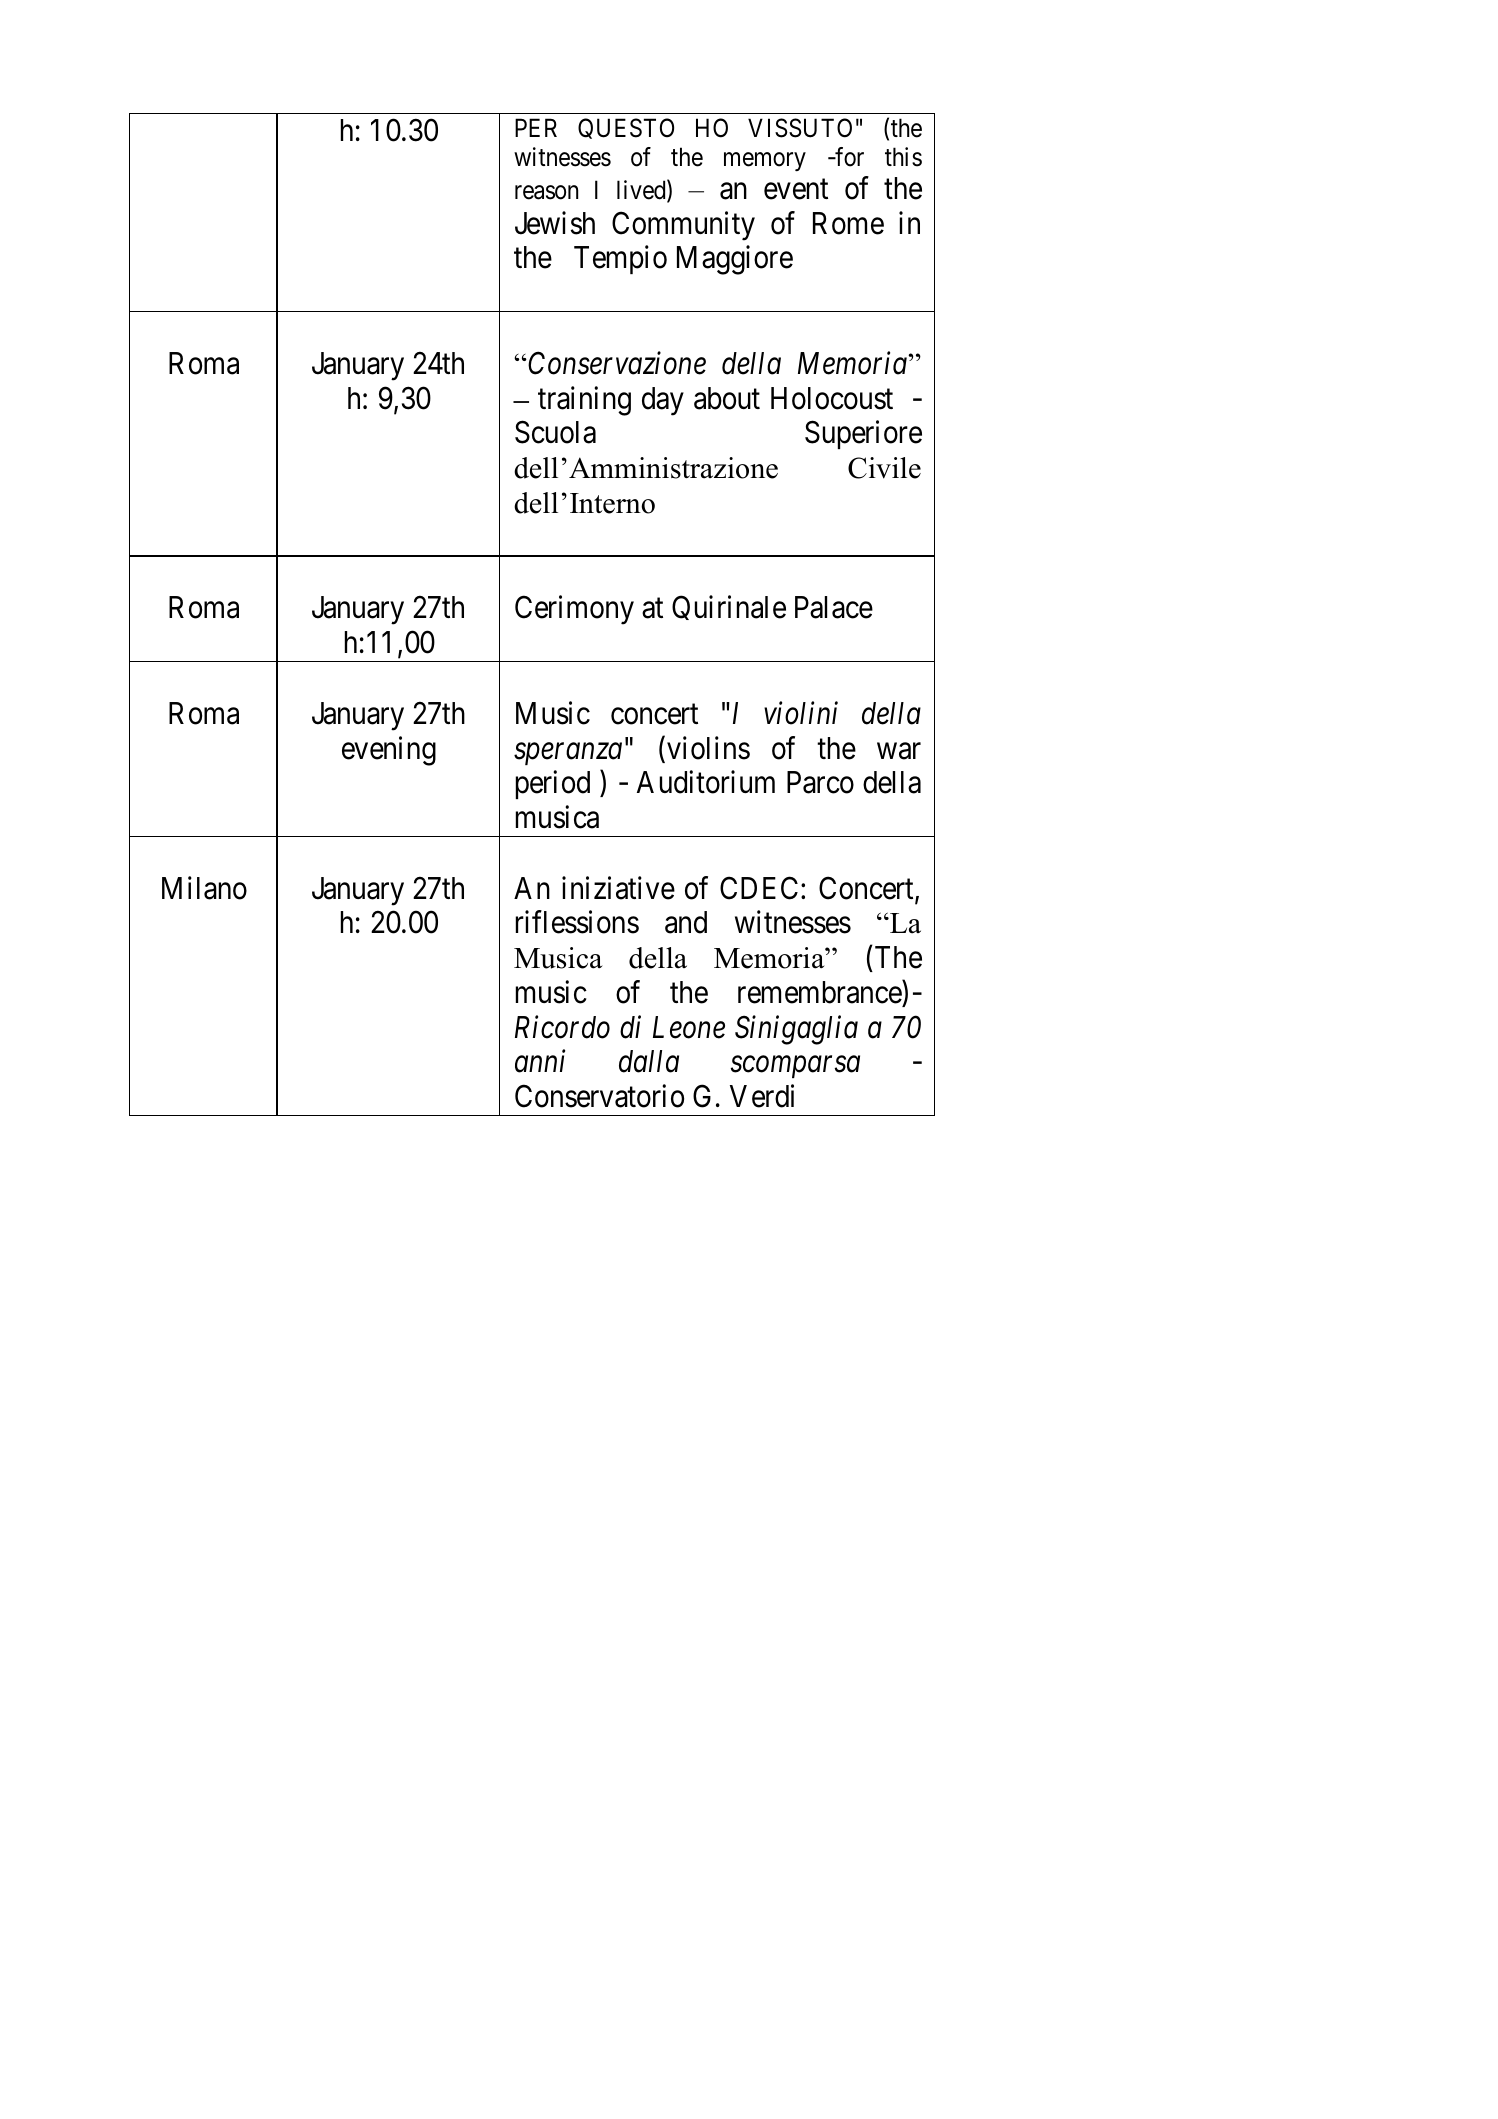 The width and height of the page is (1498, 2119). What do you see at coordinates (553, 785) in the page?
I see `period` at bounding box center [553, 785].
